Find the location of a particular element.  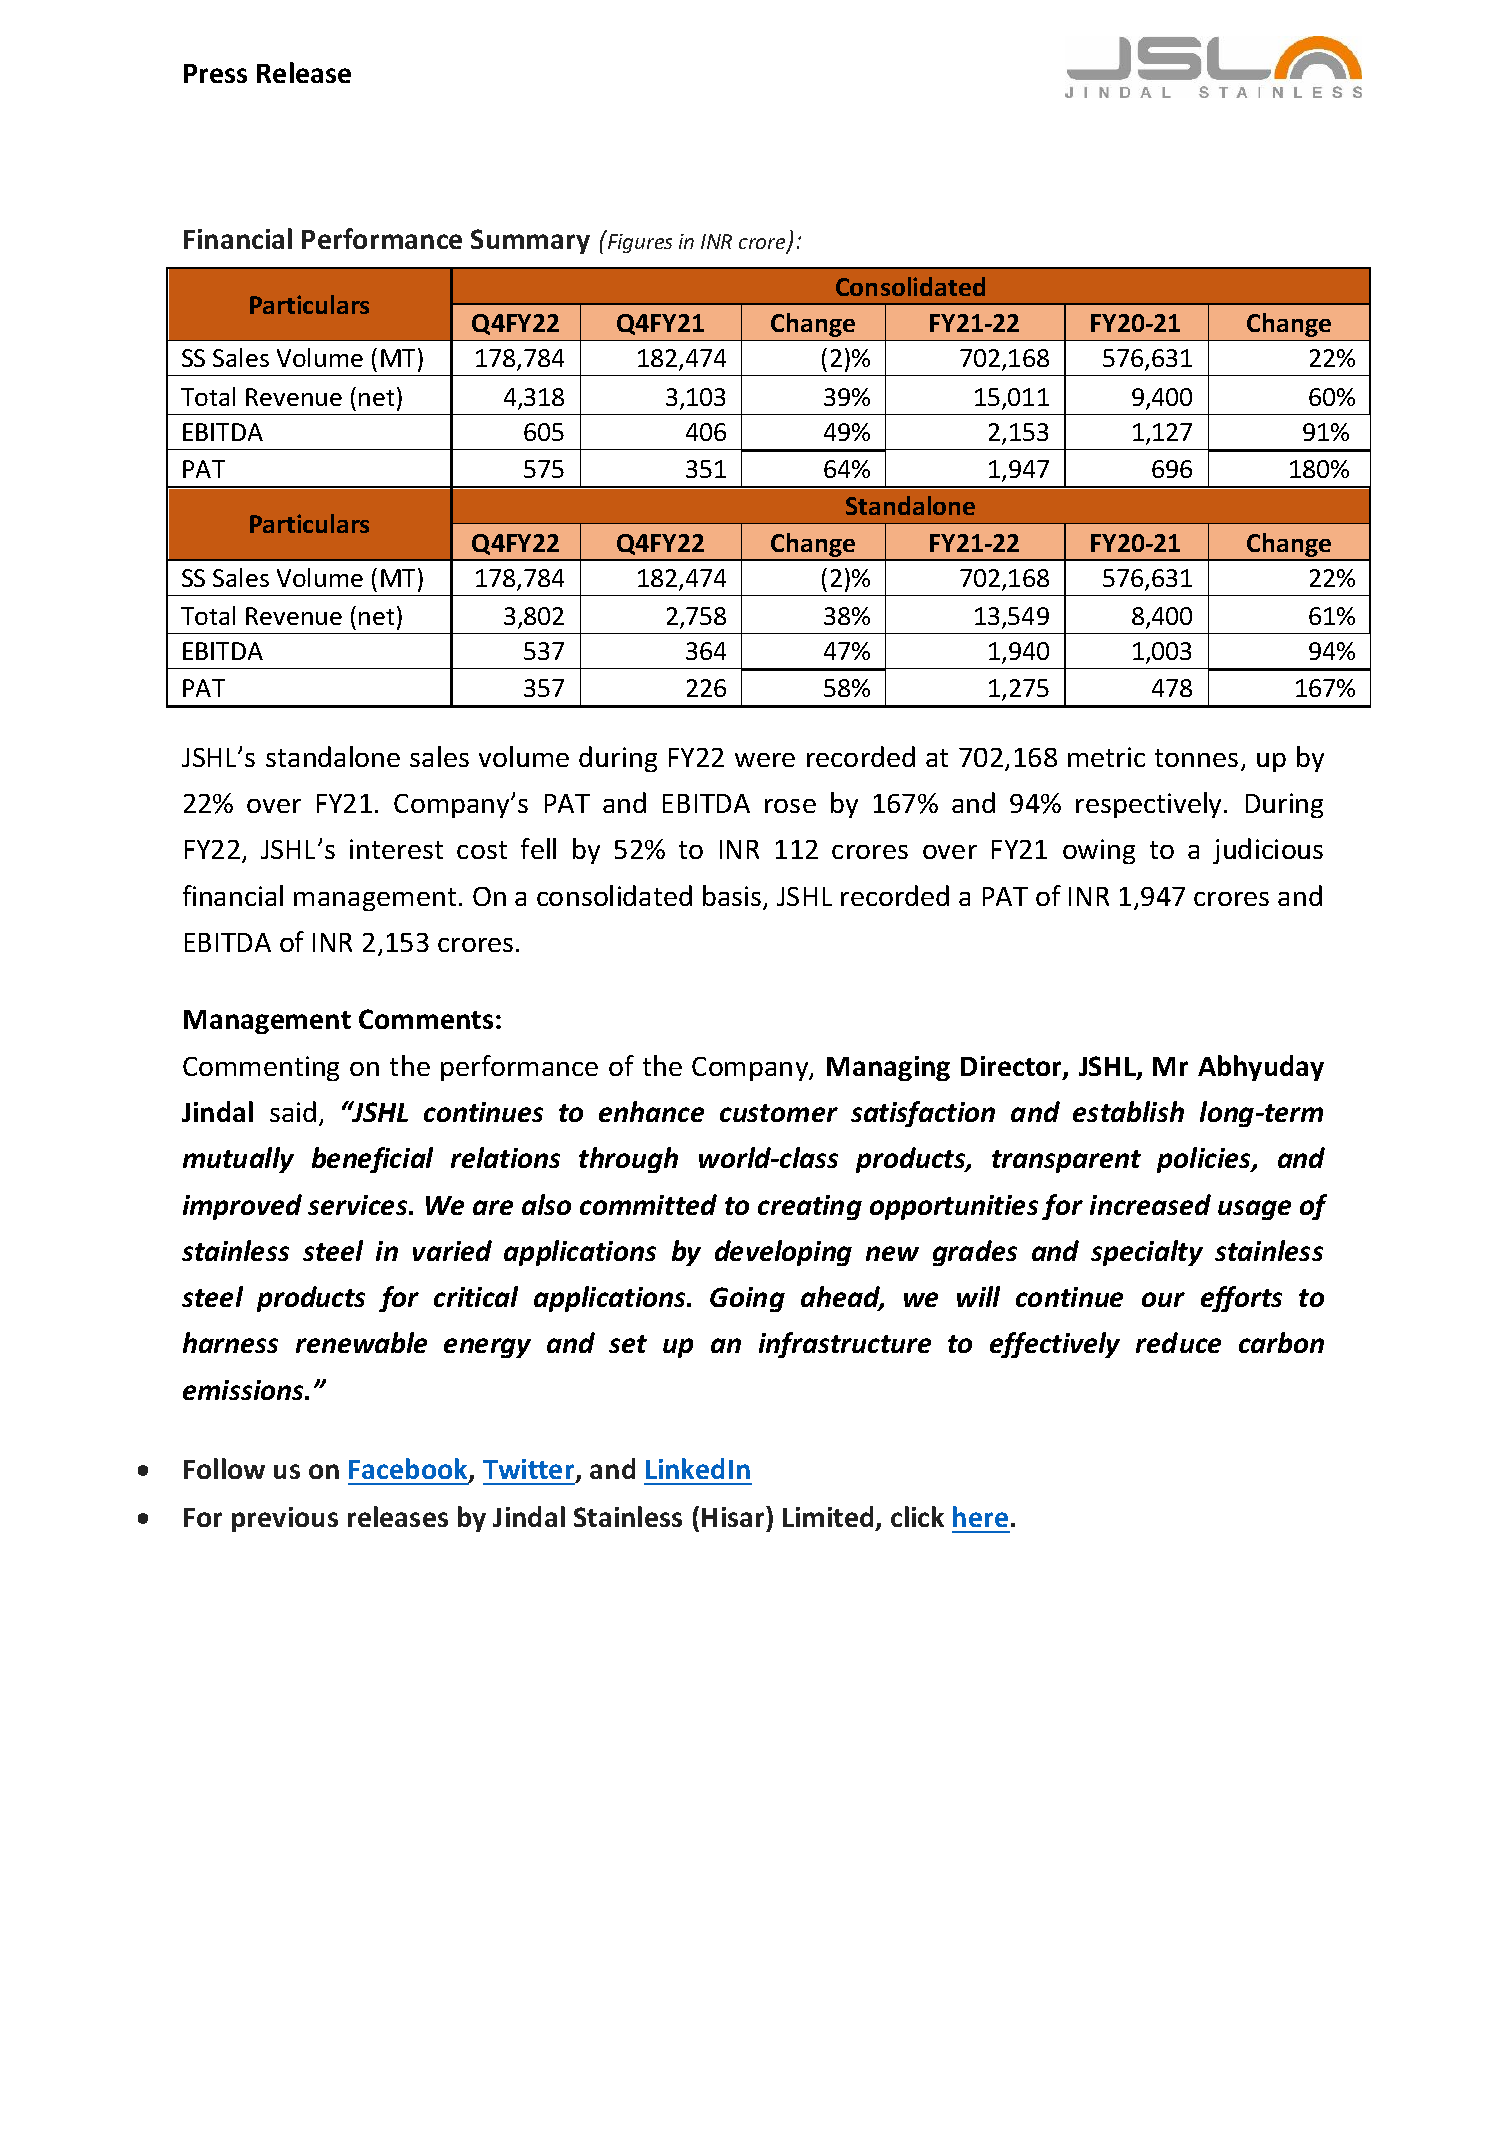

were is located at coordinates (765, 760).
